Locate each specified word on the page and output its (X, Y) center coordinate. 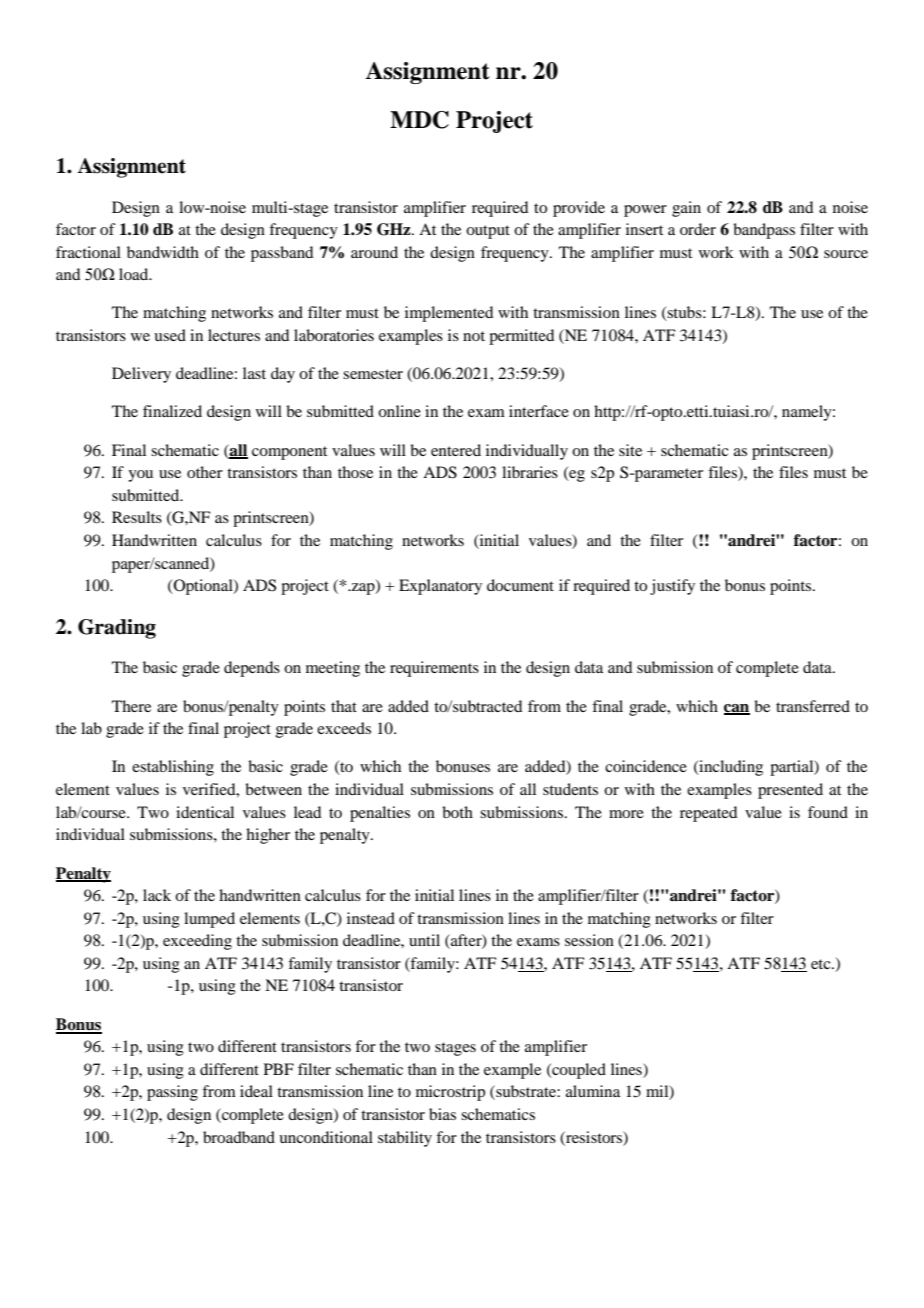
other (205, 472)
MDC (419, 120)
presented (790, 791)
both (457, 812)
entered (456, 450)
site (630, 450)
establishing (173, 768)
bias (442, 1114)
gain (686, 209)
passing (172, 1093)
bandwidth (163, 252)
